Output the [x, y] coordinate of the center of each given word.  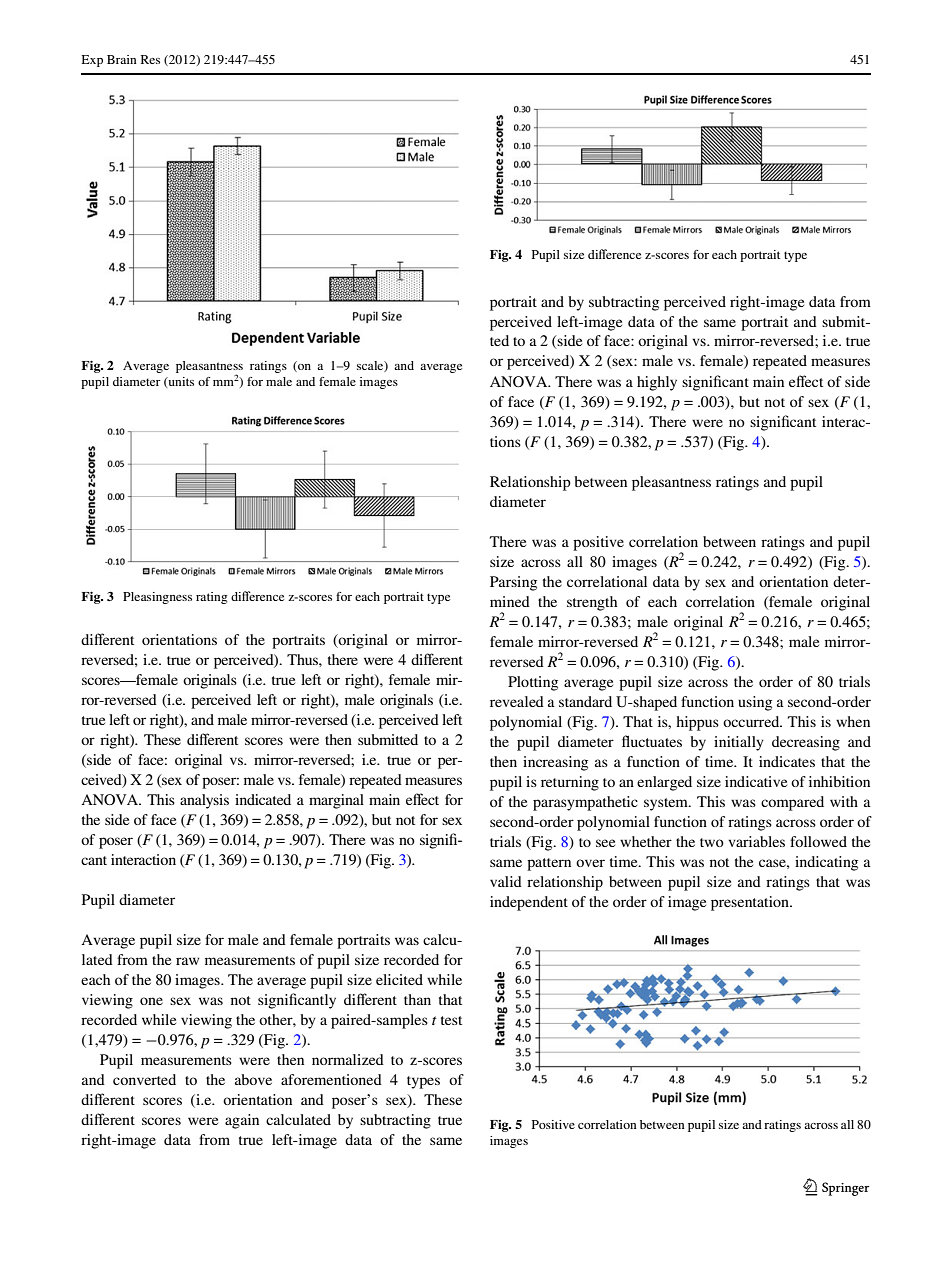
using [755, 703]
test [451, 1020]
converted [144, 1079]
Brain [122, 59]
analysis [204, 801]
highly [657, 383]
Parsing [513, 583]
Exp [92, 61]
